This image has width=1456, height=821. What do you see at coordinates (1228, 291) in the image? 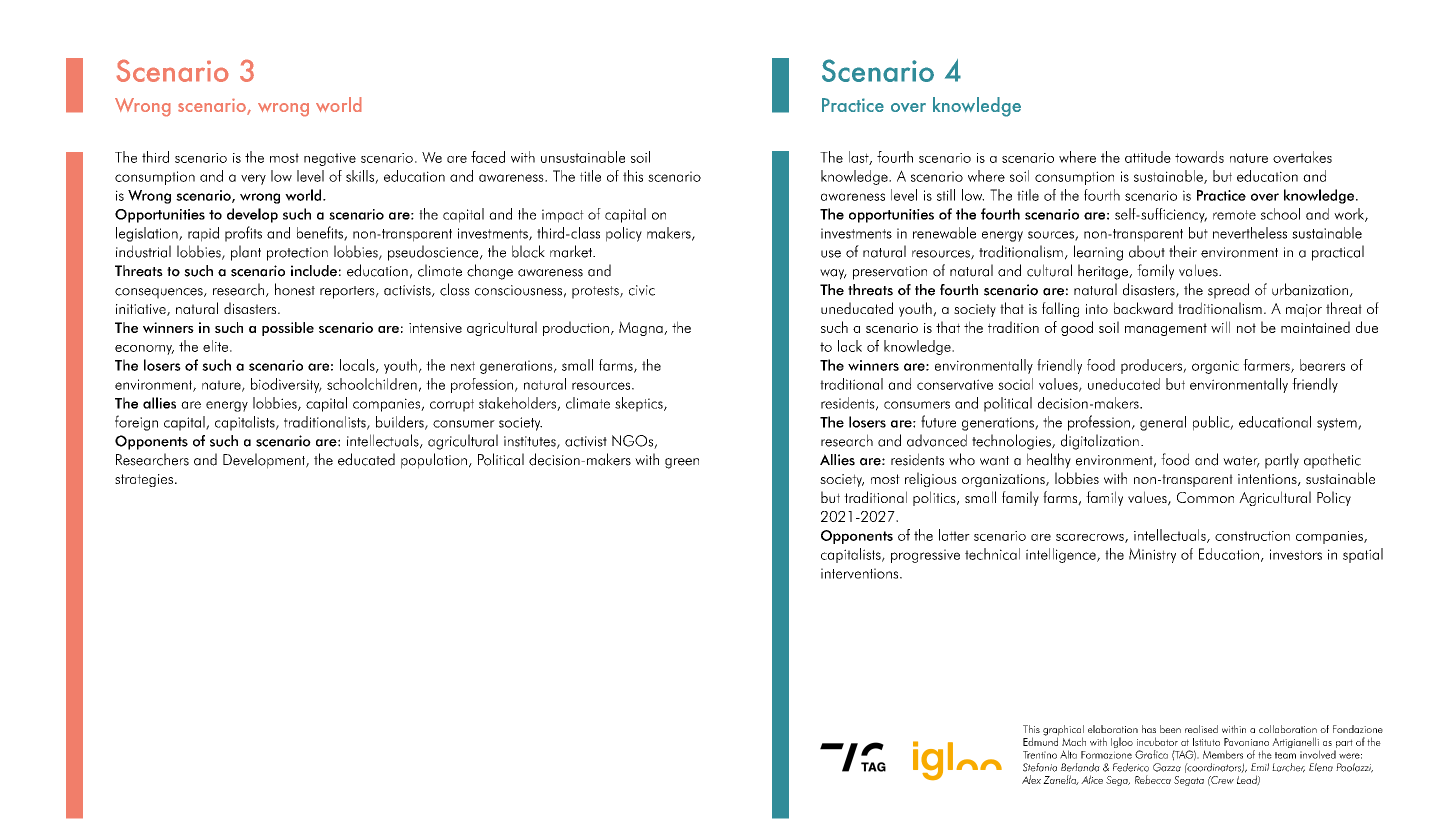
I see `spread` at bounding box center [1228, 291].
